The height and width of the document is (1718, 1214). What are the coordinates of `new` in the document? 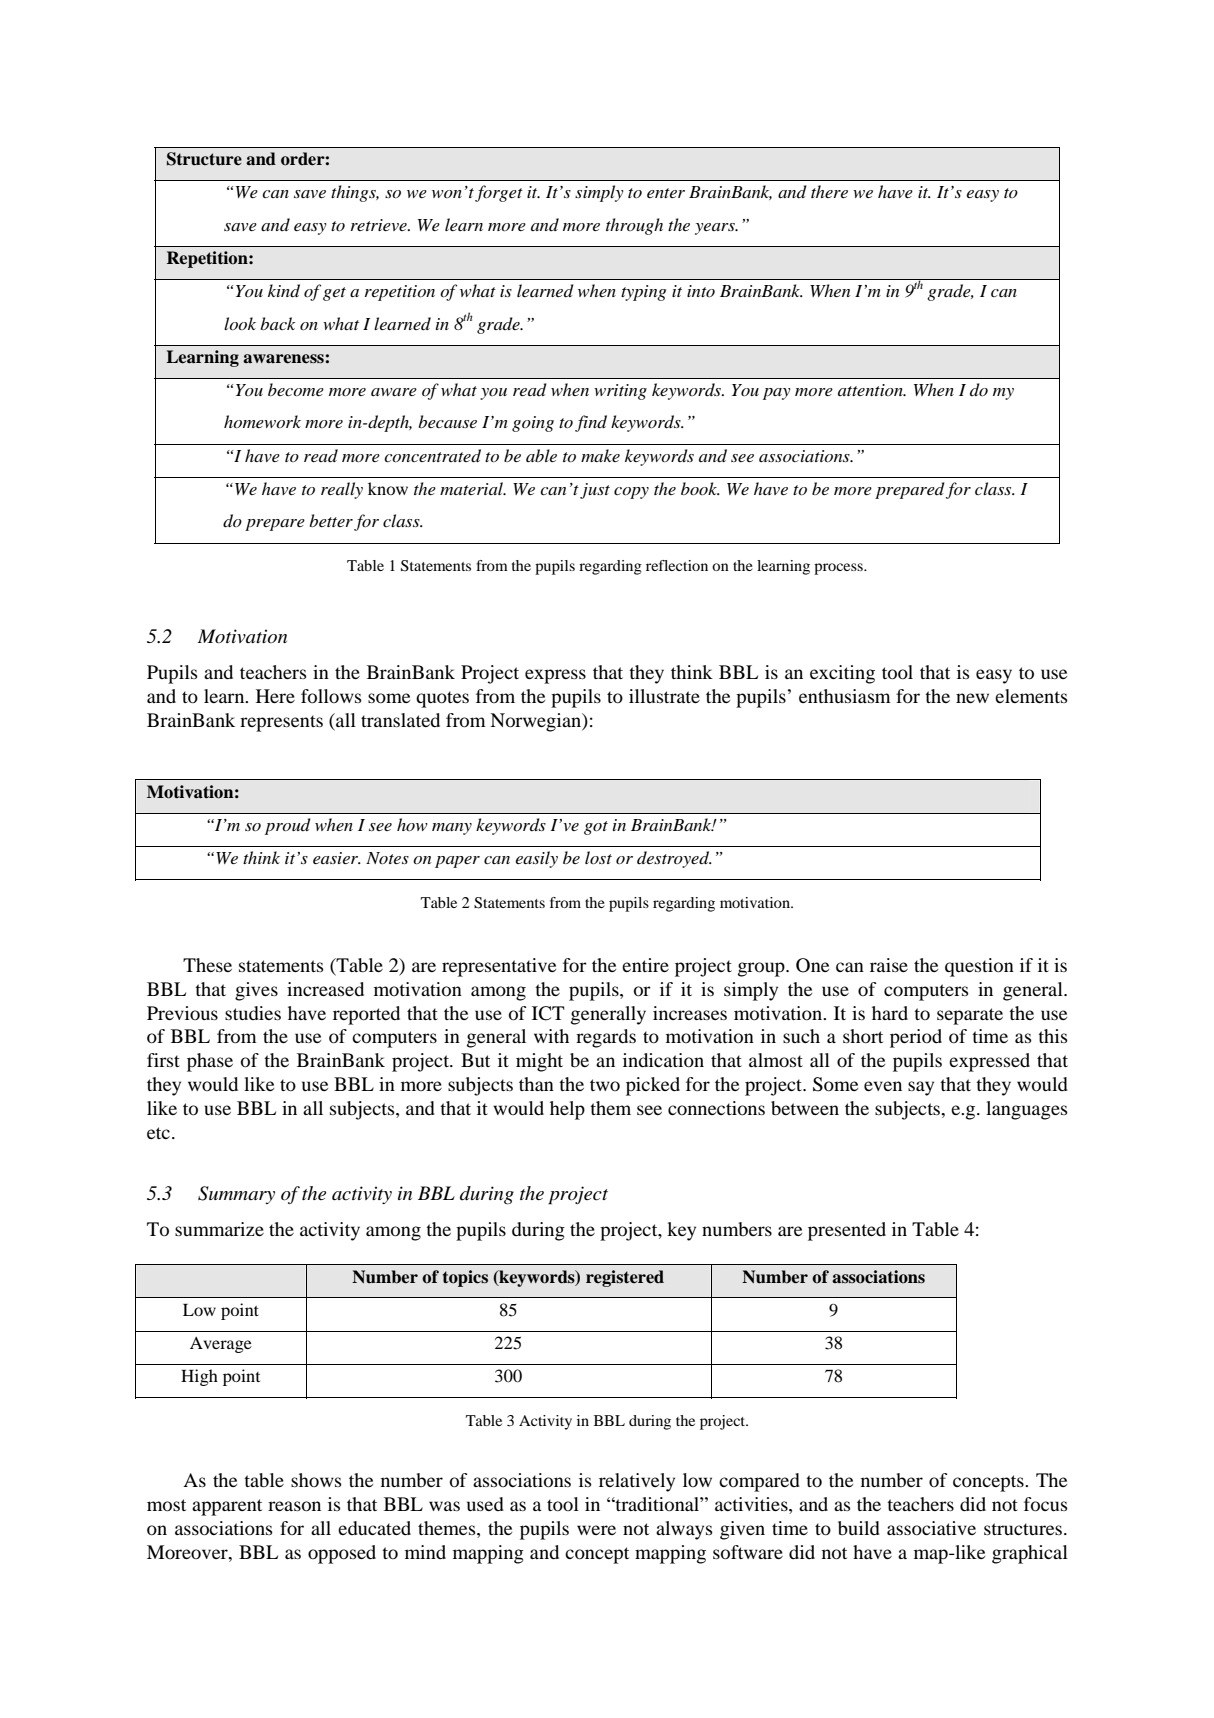 It's located at (972, 698).
